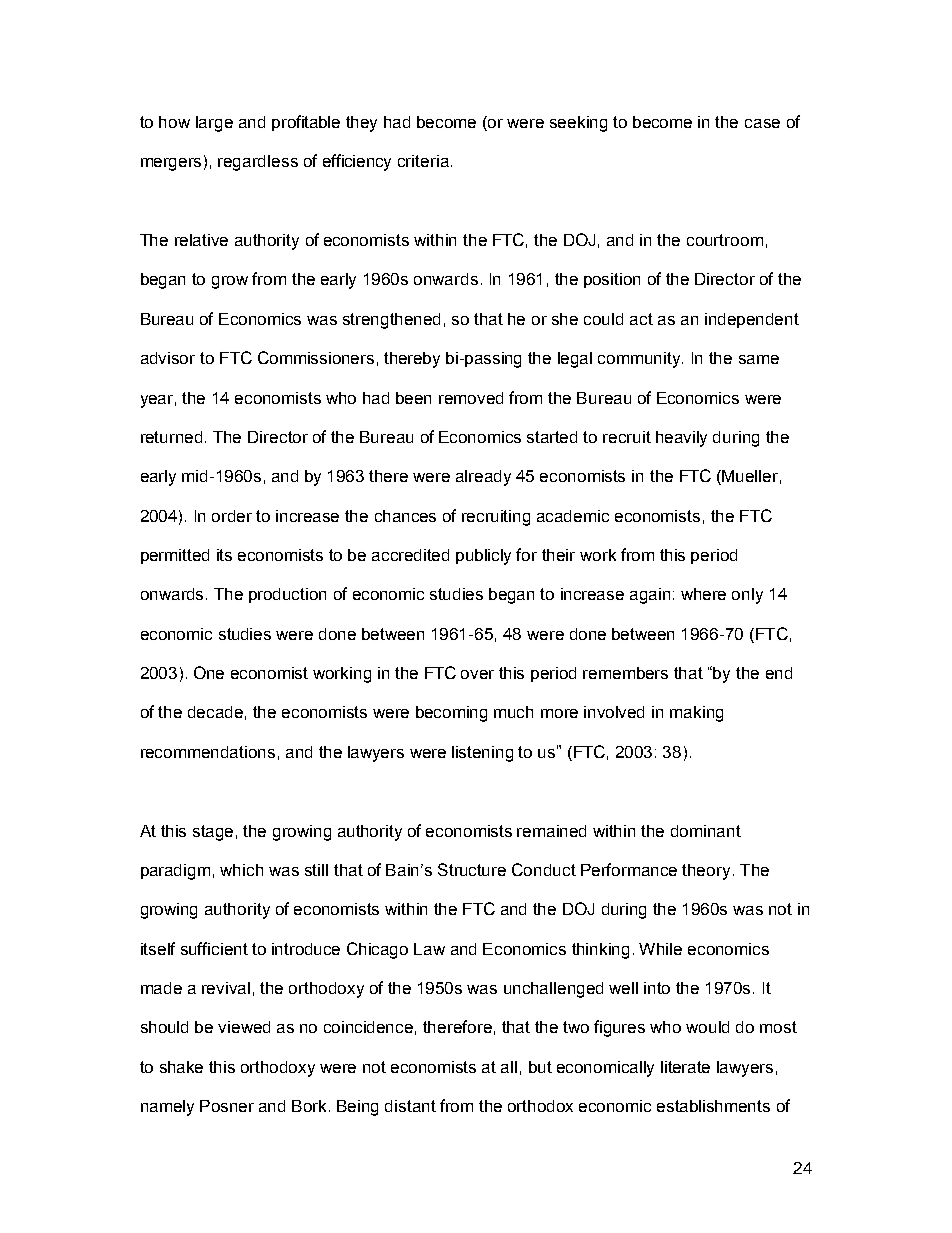  Describe the element at coordinates (258, 163) in the screenshot. I see `regardless` at that location.
